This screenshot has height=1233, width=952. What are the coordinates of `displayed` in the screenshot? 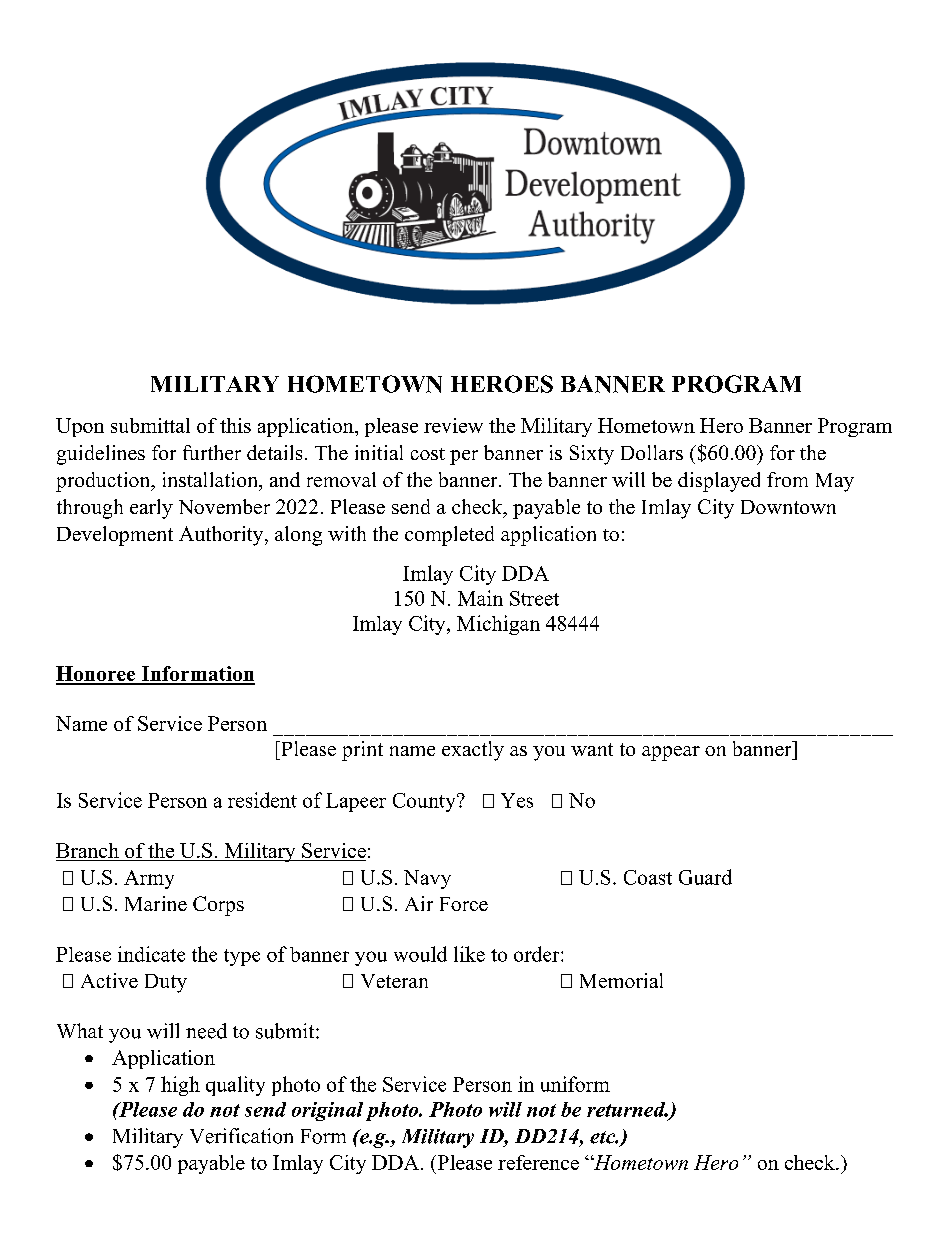 It's located at (719, 482).
